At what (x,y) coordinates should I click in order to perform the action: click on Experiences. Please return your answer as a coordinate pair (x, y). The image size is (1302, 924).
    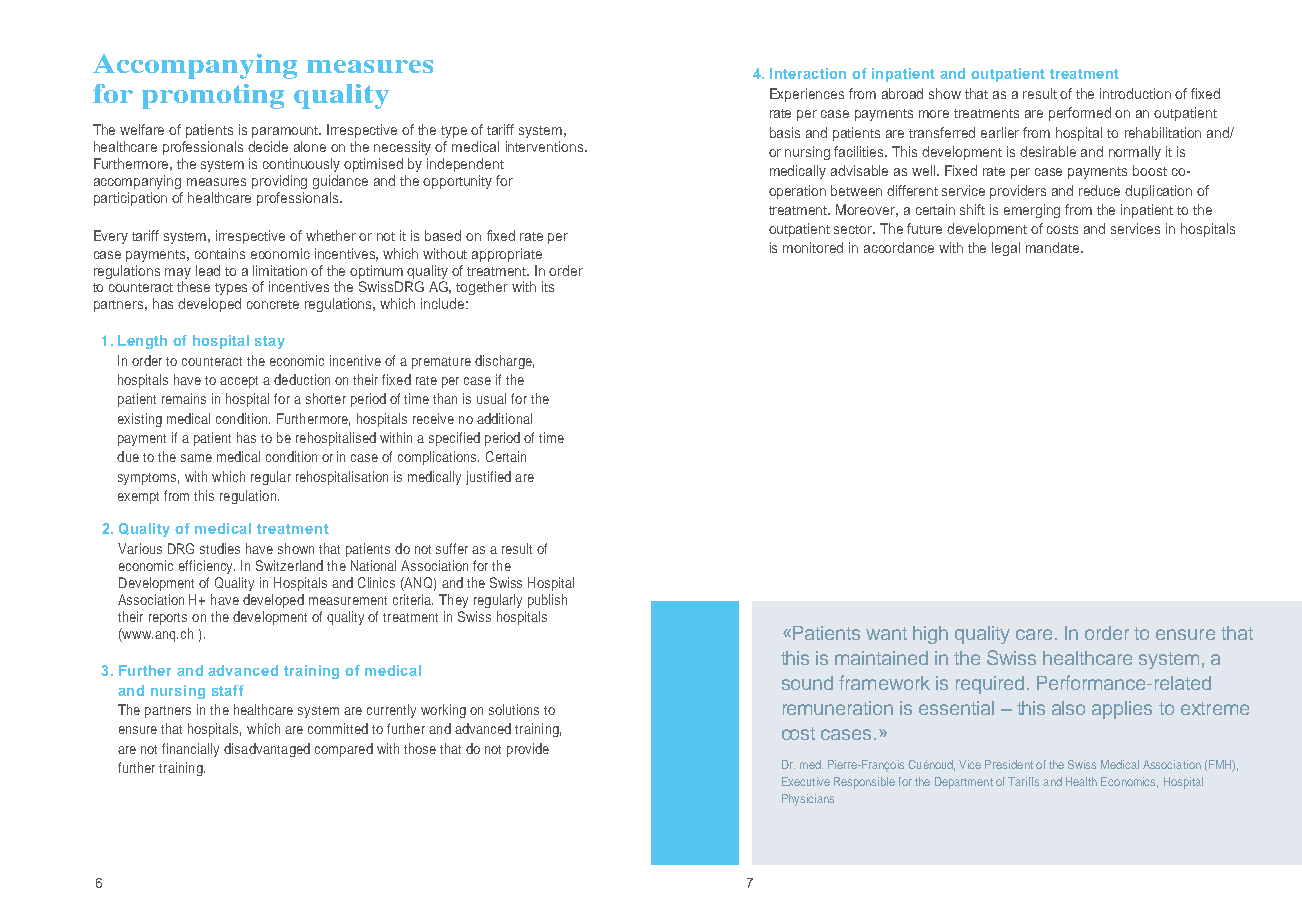
    Looking at the image, I should click on (807, 95).
